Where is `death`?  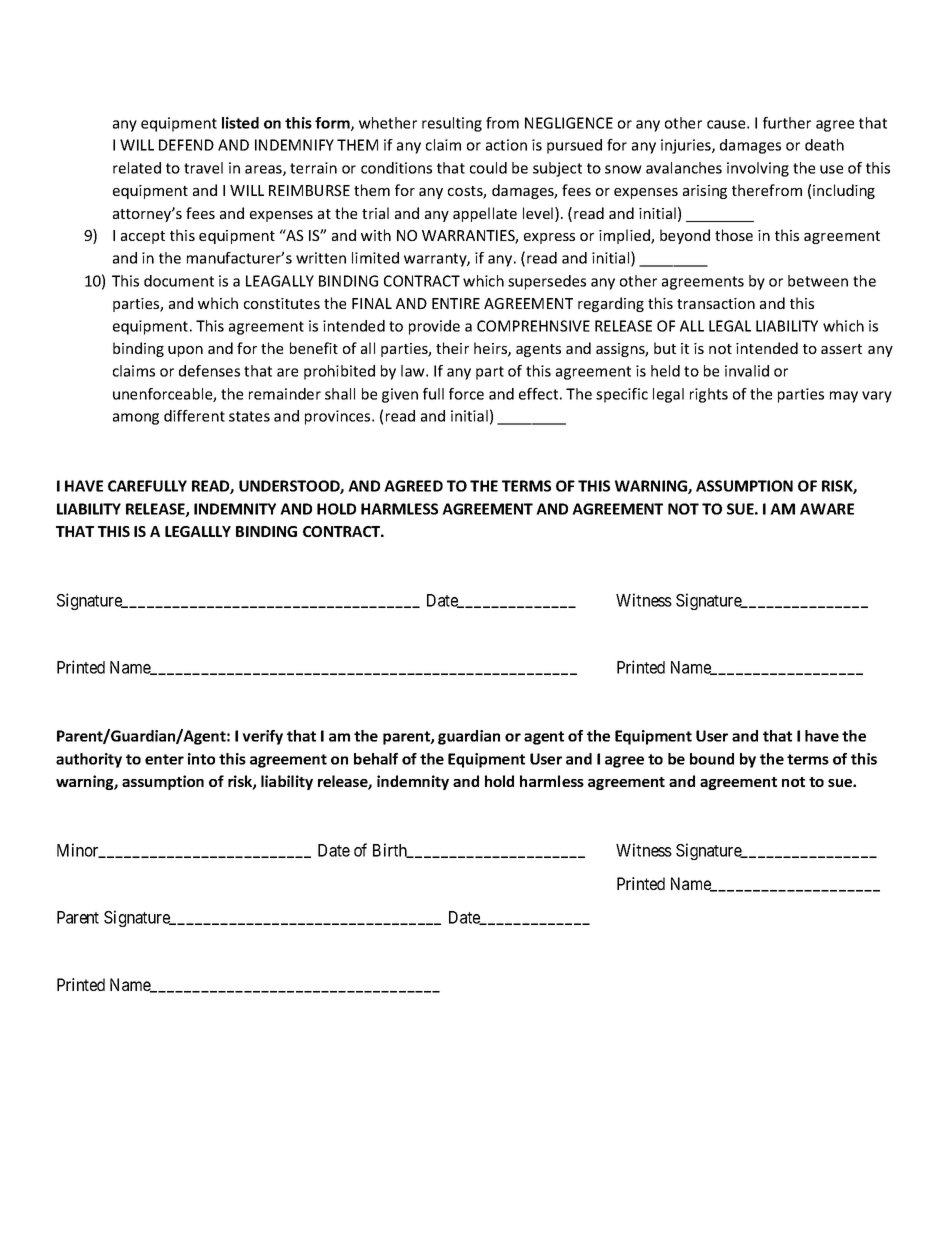
death is located at coordinates (824, 145).
